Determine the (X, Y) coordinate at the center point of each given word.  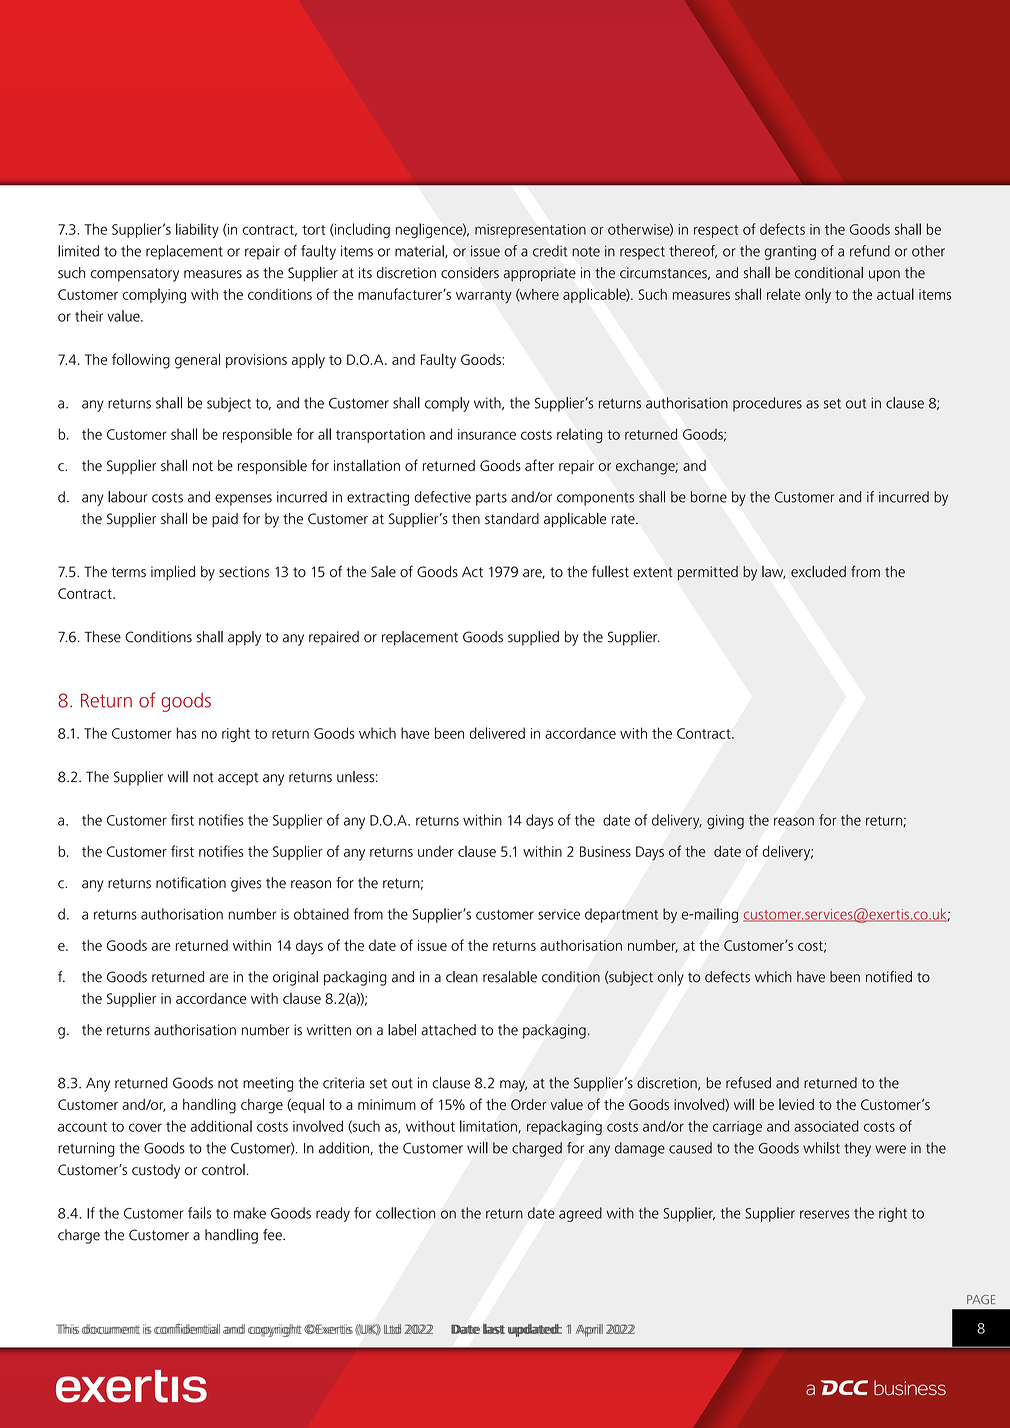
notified (889, 977)
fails (199, 1213)
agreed (580, 1214)
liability (197, 230)
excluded (818, 572)
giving (725, 822)
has (186, 733)
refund (870, 251)
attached (448, 1030)
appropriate (540, 274)
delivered (497, 733)
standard (512, 518)
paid (225, 520)
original (295, 978)
